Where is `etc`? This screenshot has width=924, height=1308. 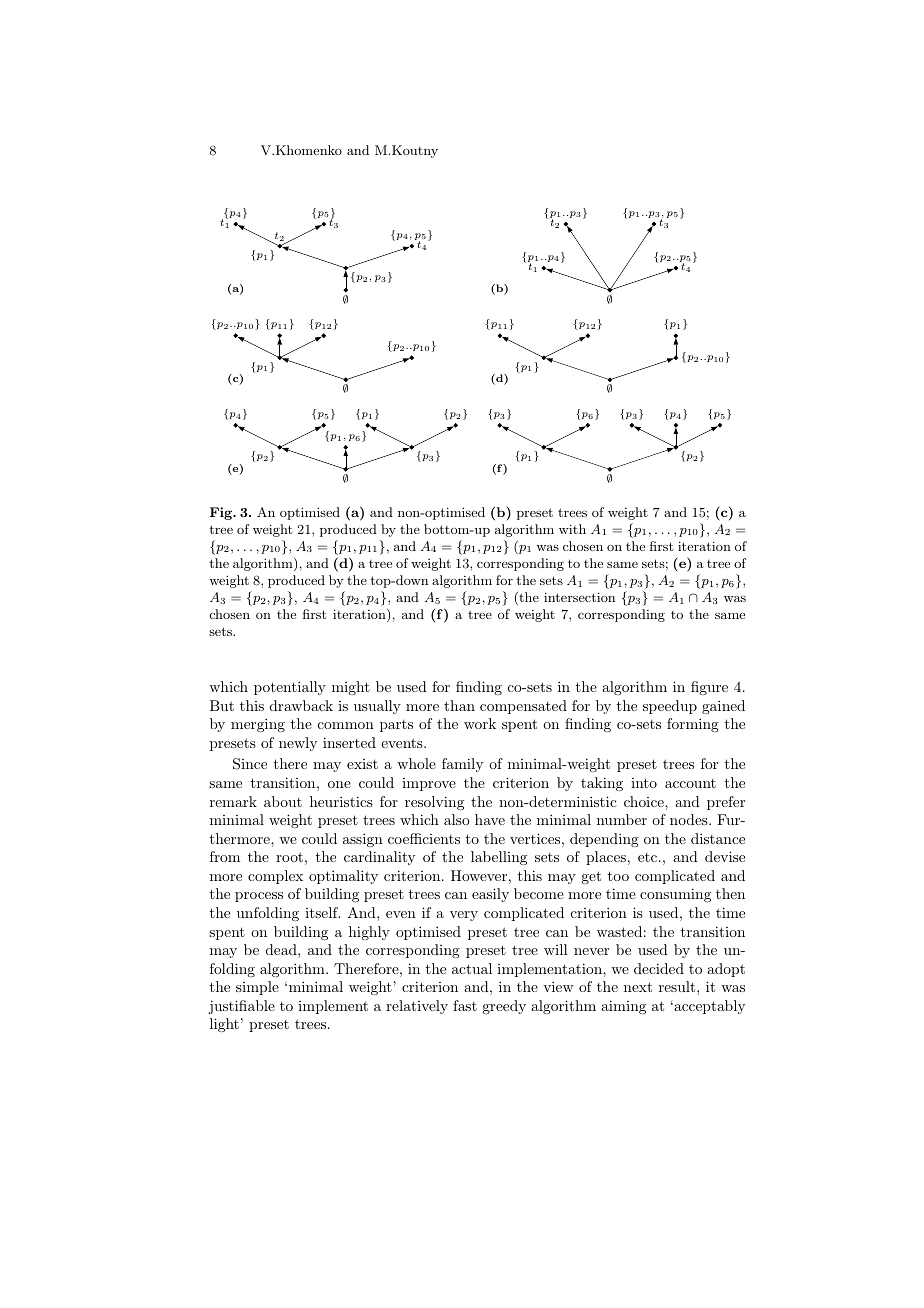 etc is located at coordinates (649, 857).
